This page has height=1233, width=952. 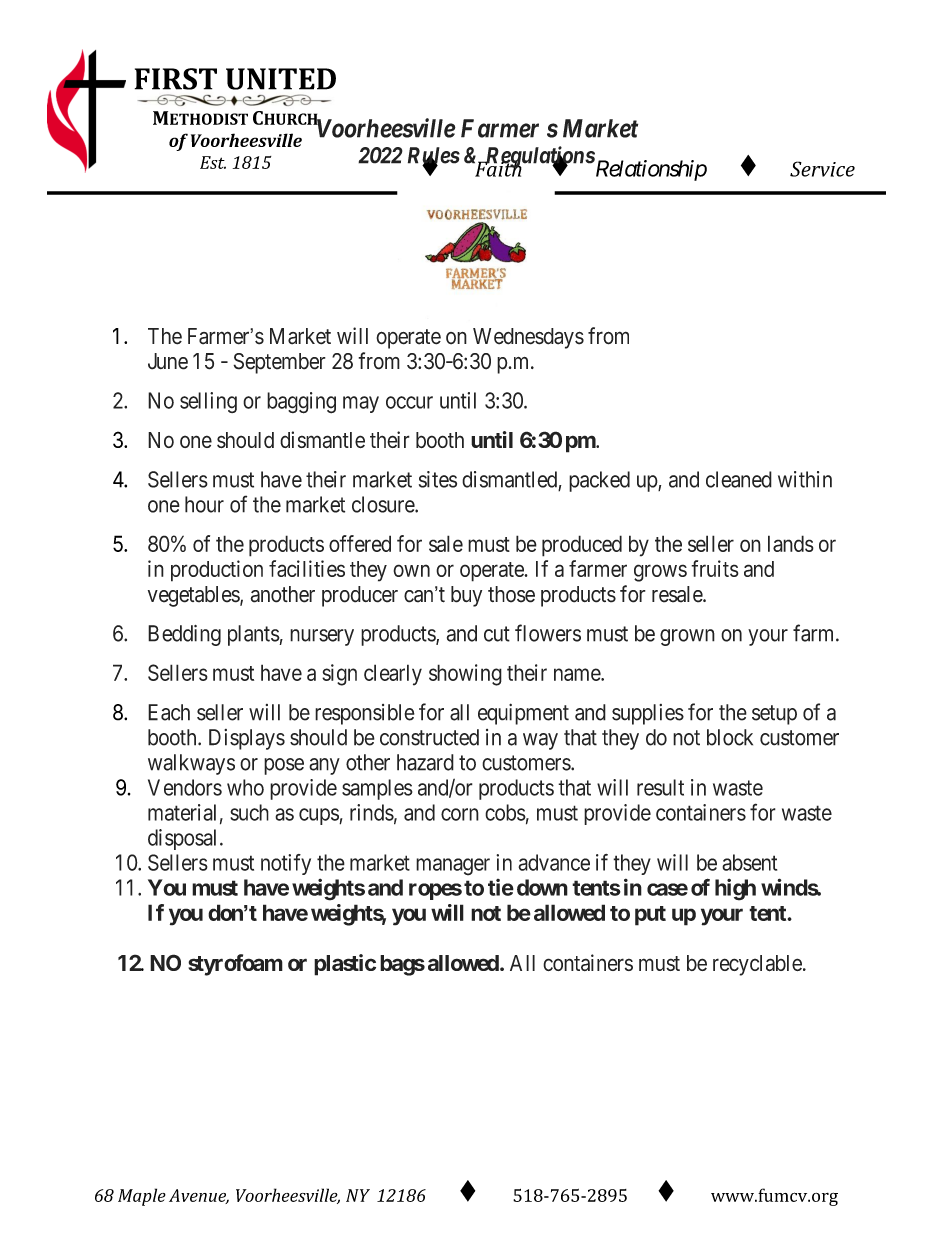 What do you see at coordinates (757, 965) in the page?
I see `recyclable` at bounding box center [757, 965].
